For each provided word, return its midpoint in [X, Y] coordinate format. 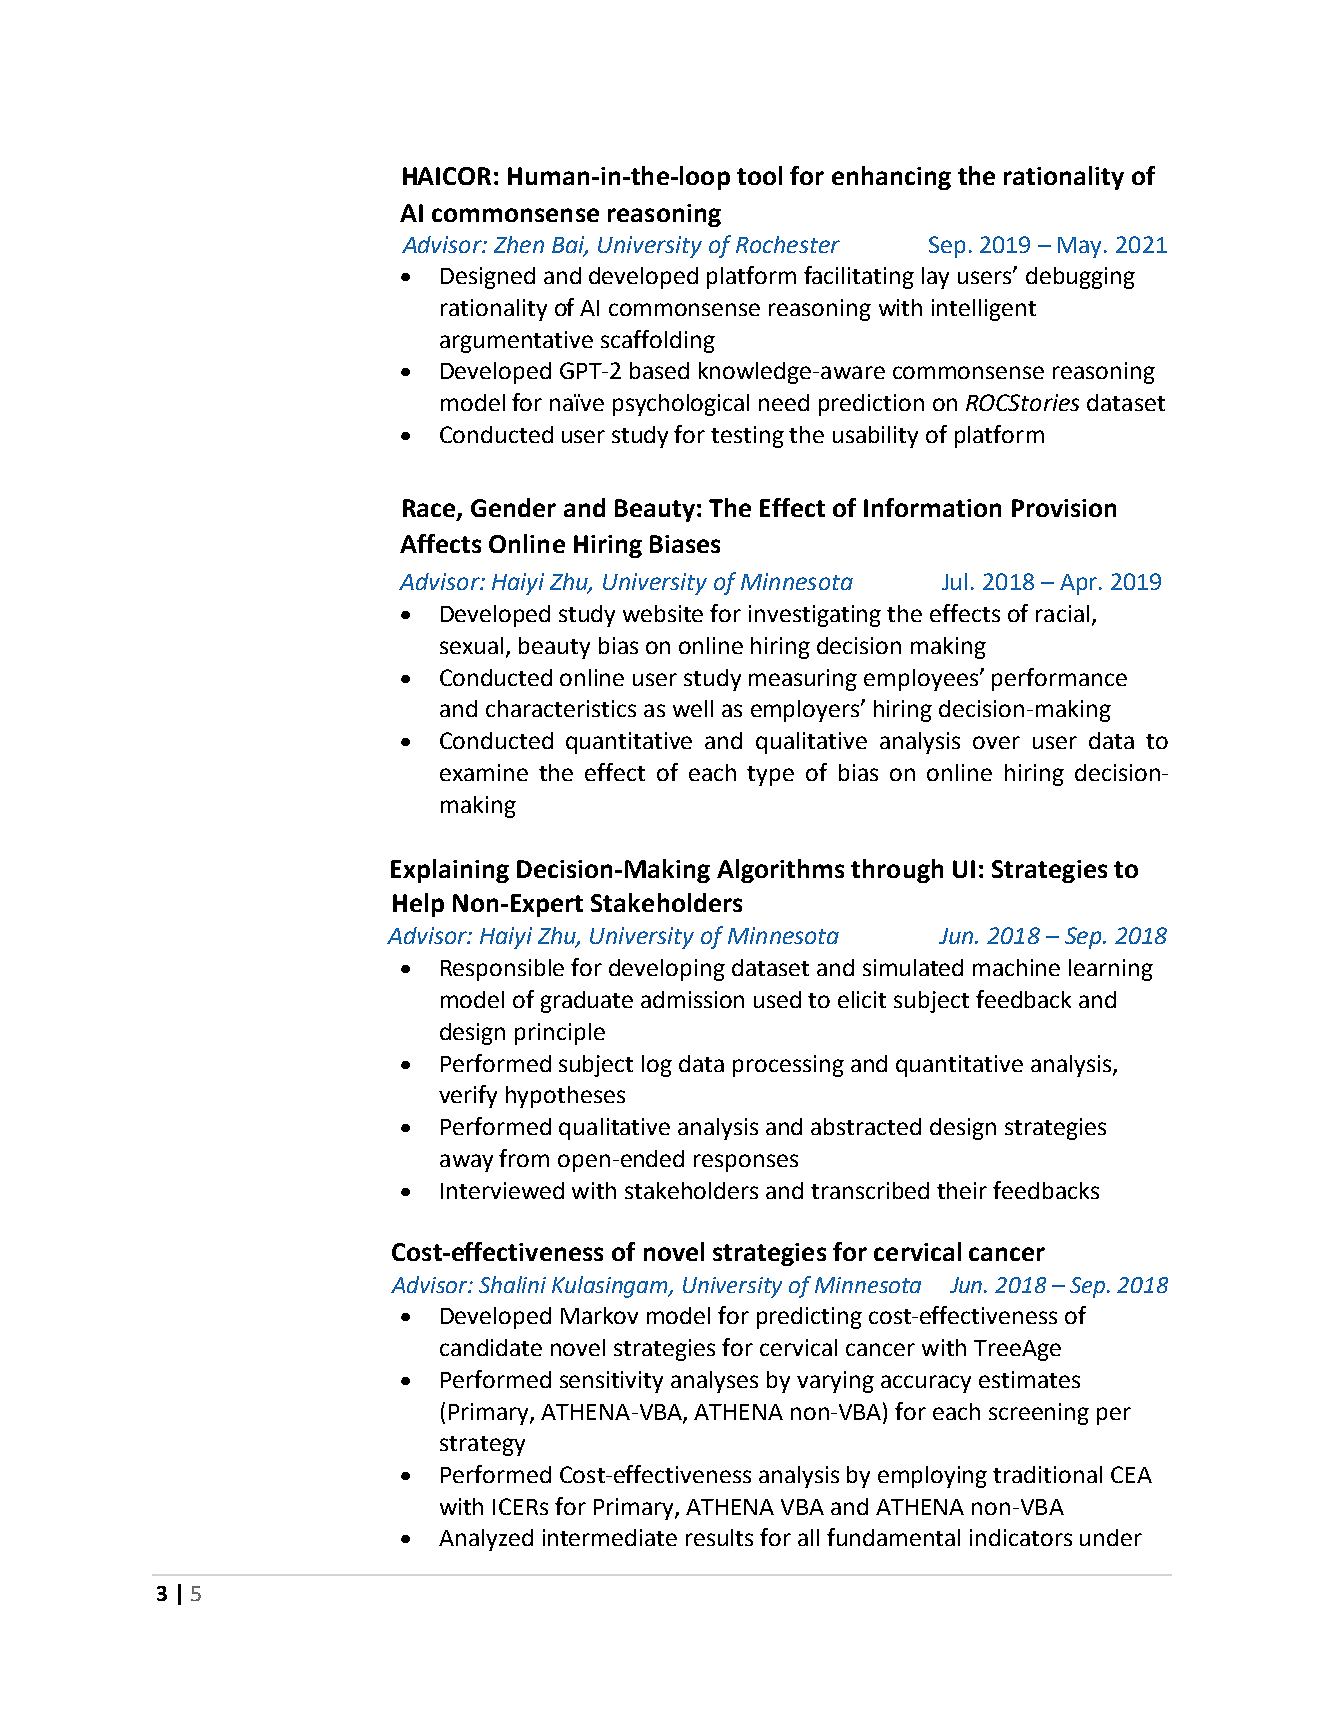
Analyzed [486, 1540]
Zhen [519, 244]
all [808, 1537]
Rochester [788, 244]
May [1081, 247]
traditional [1047, 1474]
